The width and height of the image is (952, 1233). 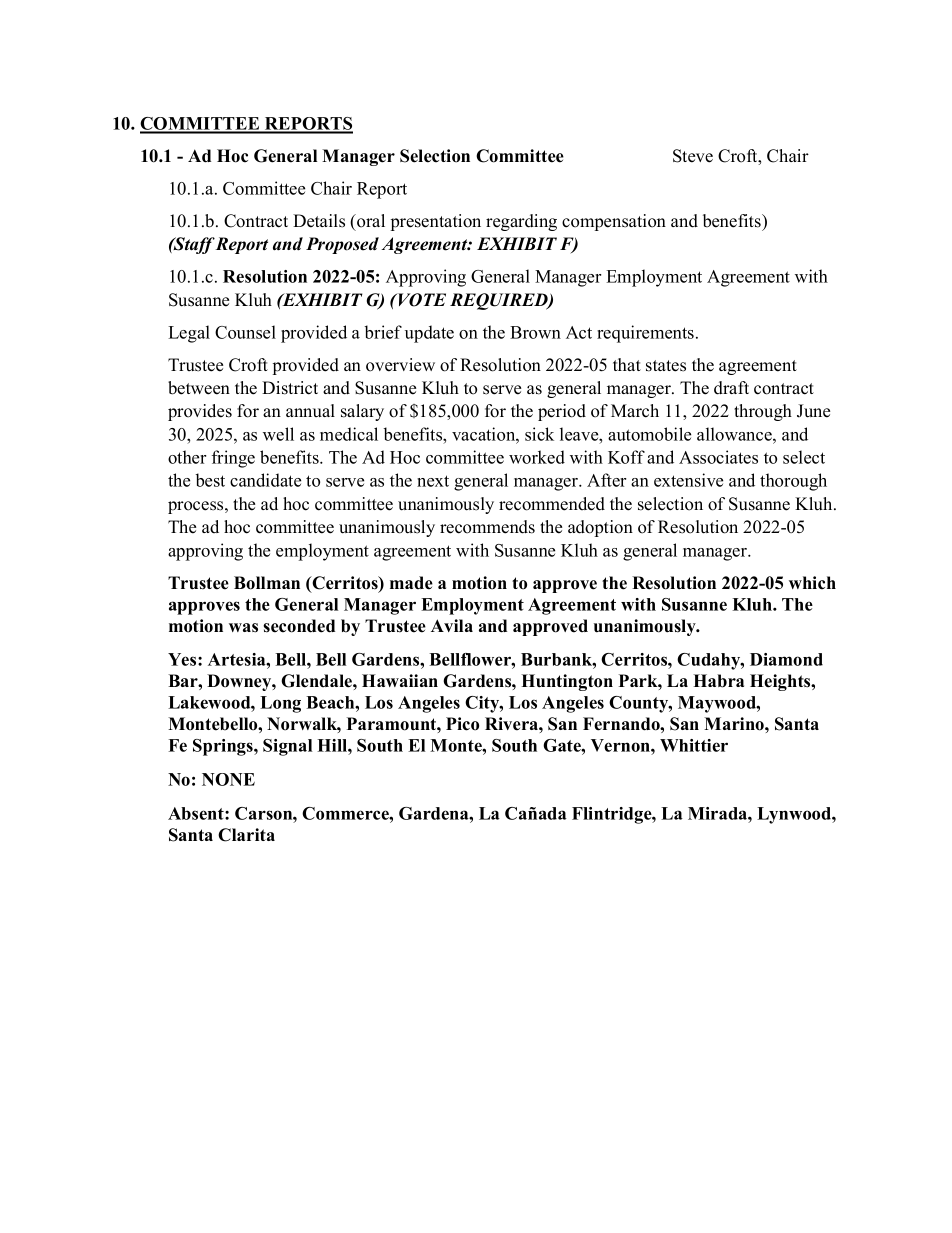 I want to click on candidate, so click(x=265, y=480).
